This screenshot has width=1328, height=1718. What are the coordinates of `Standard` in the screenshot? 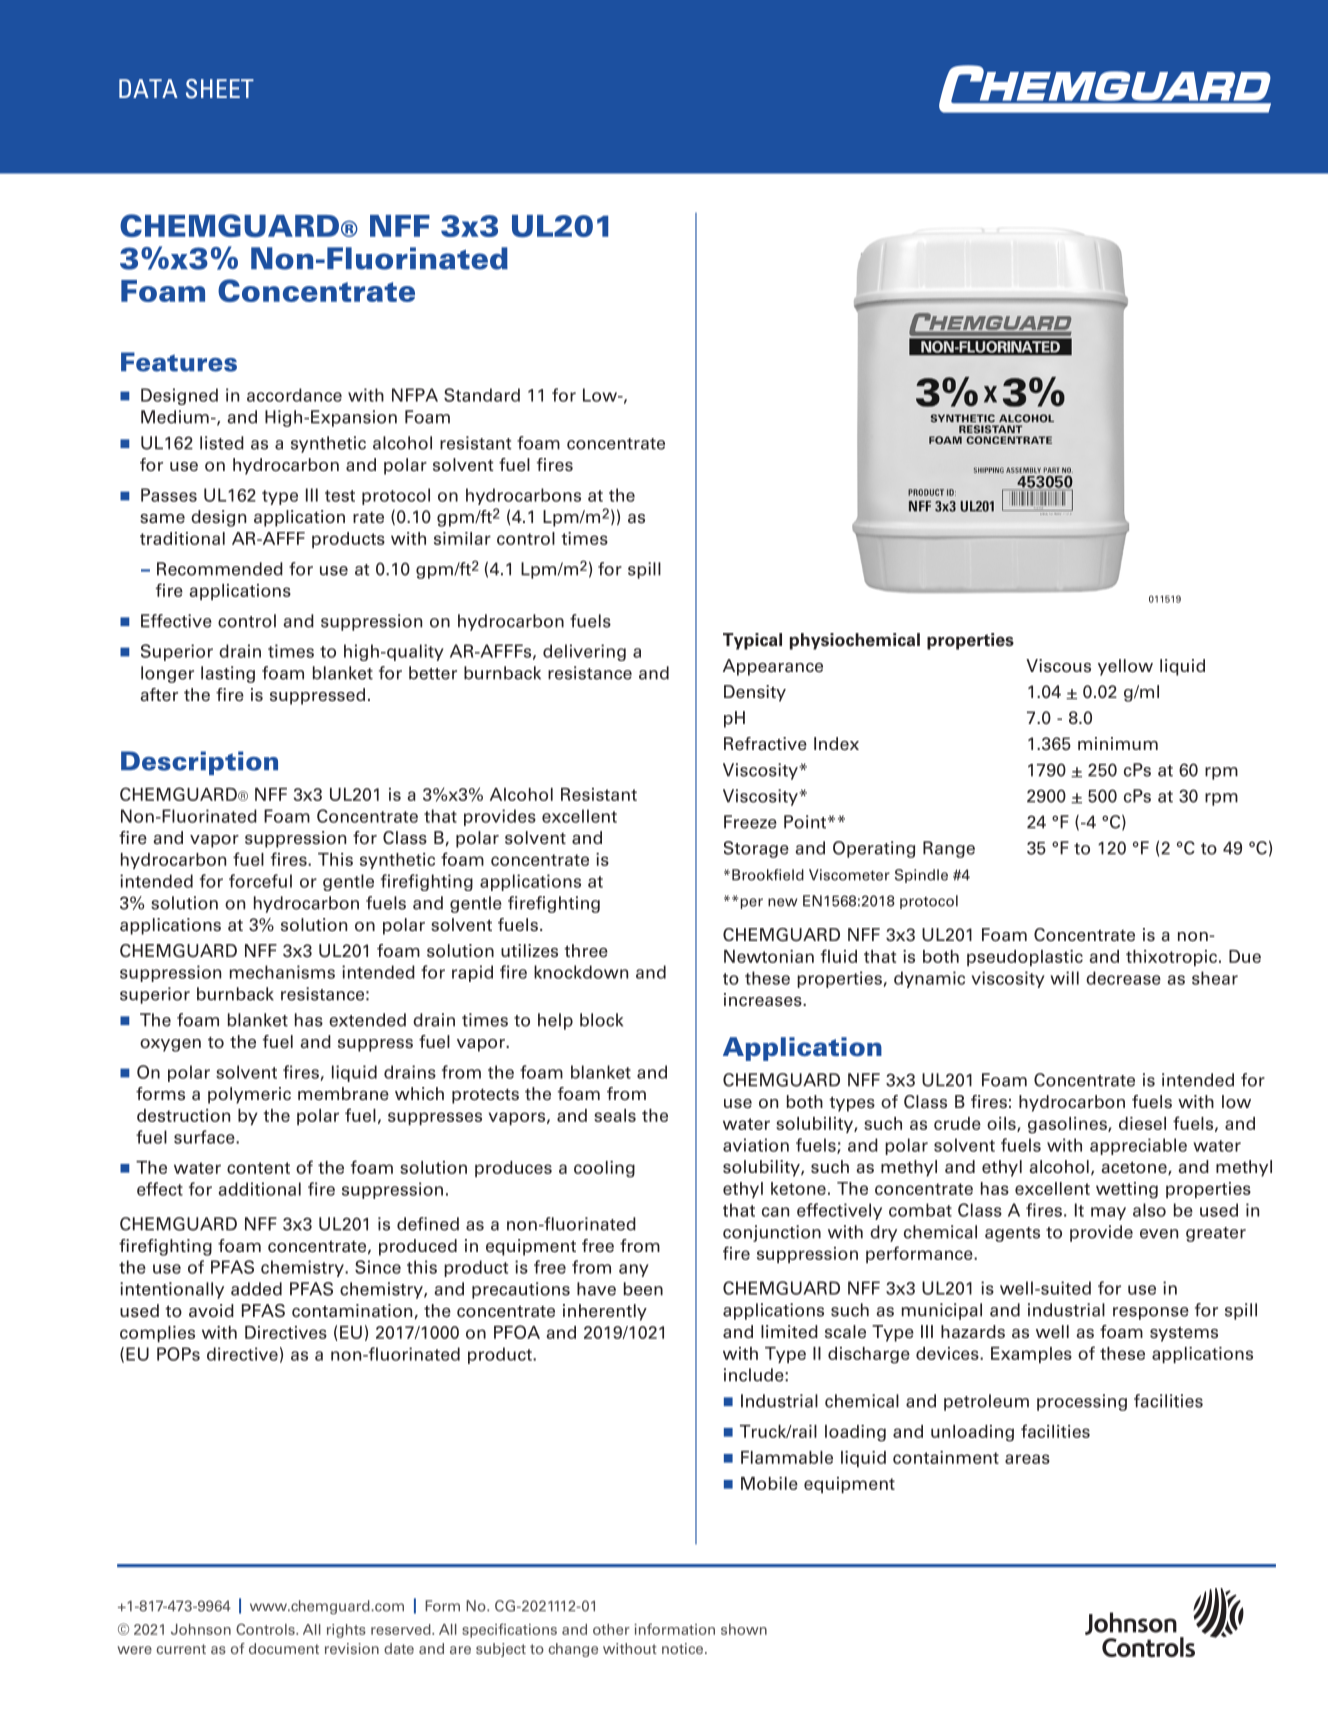 It's located at (482, 395).
